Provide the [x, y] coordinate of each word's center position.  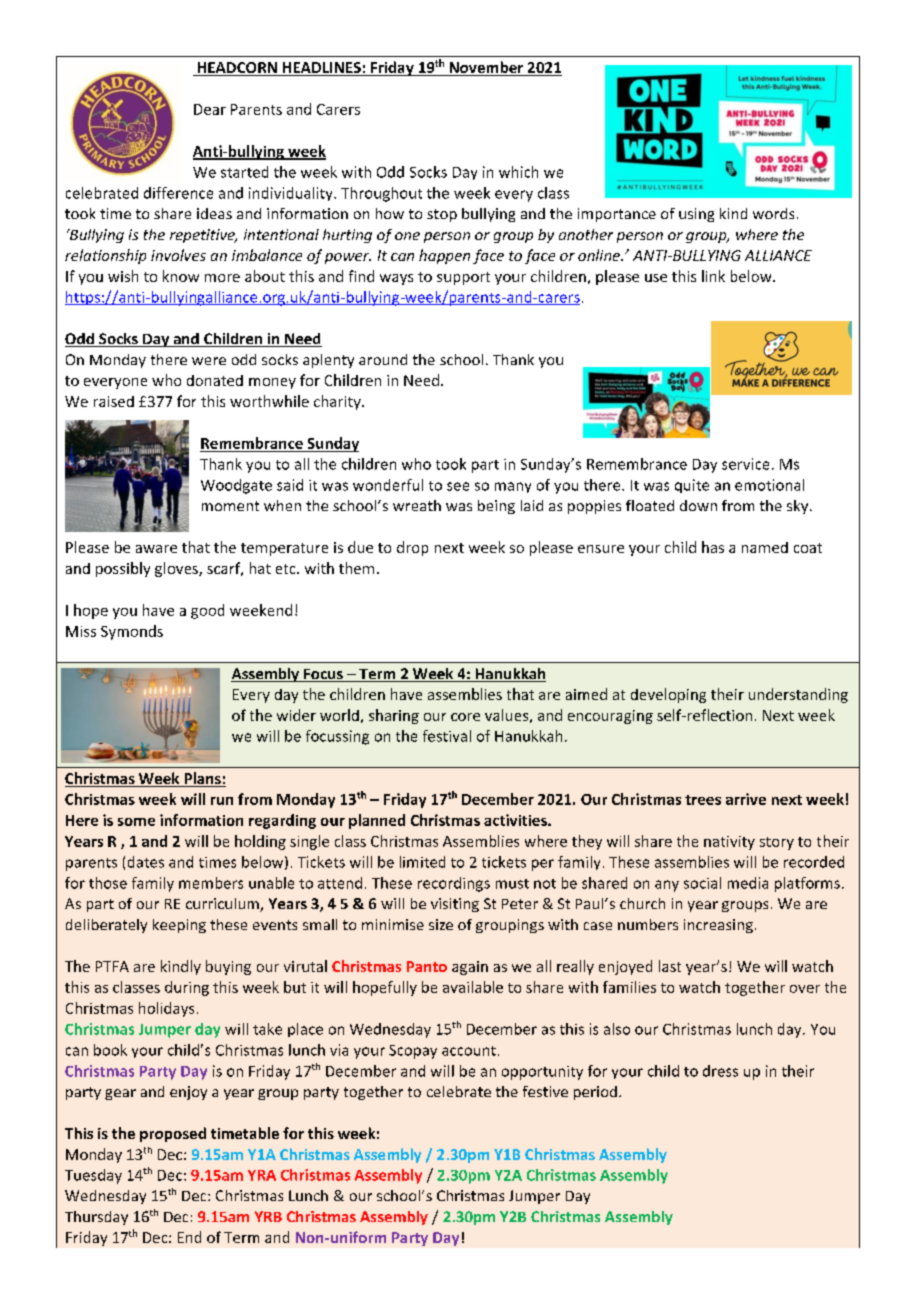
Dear [210, 109]
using [696, 215]
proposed [173, 1134]
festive [545, 1091]
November [486, 68]
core [465, 717]
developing [668, 695]
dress [720, 1071]
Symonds [132, 632]
